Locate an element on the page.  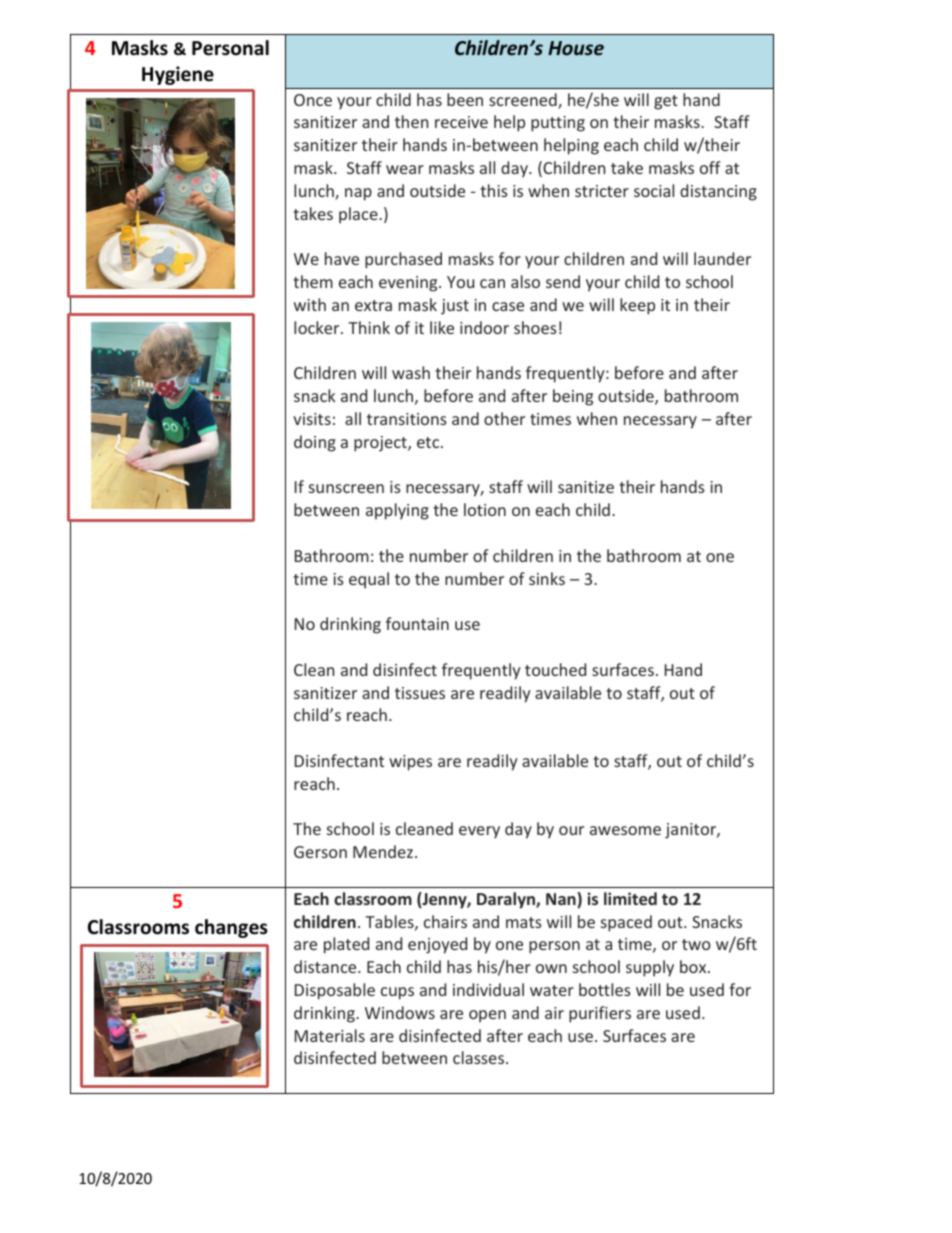
being is located at coordinates (573, 397).
